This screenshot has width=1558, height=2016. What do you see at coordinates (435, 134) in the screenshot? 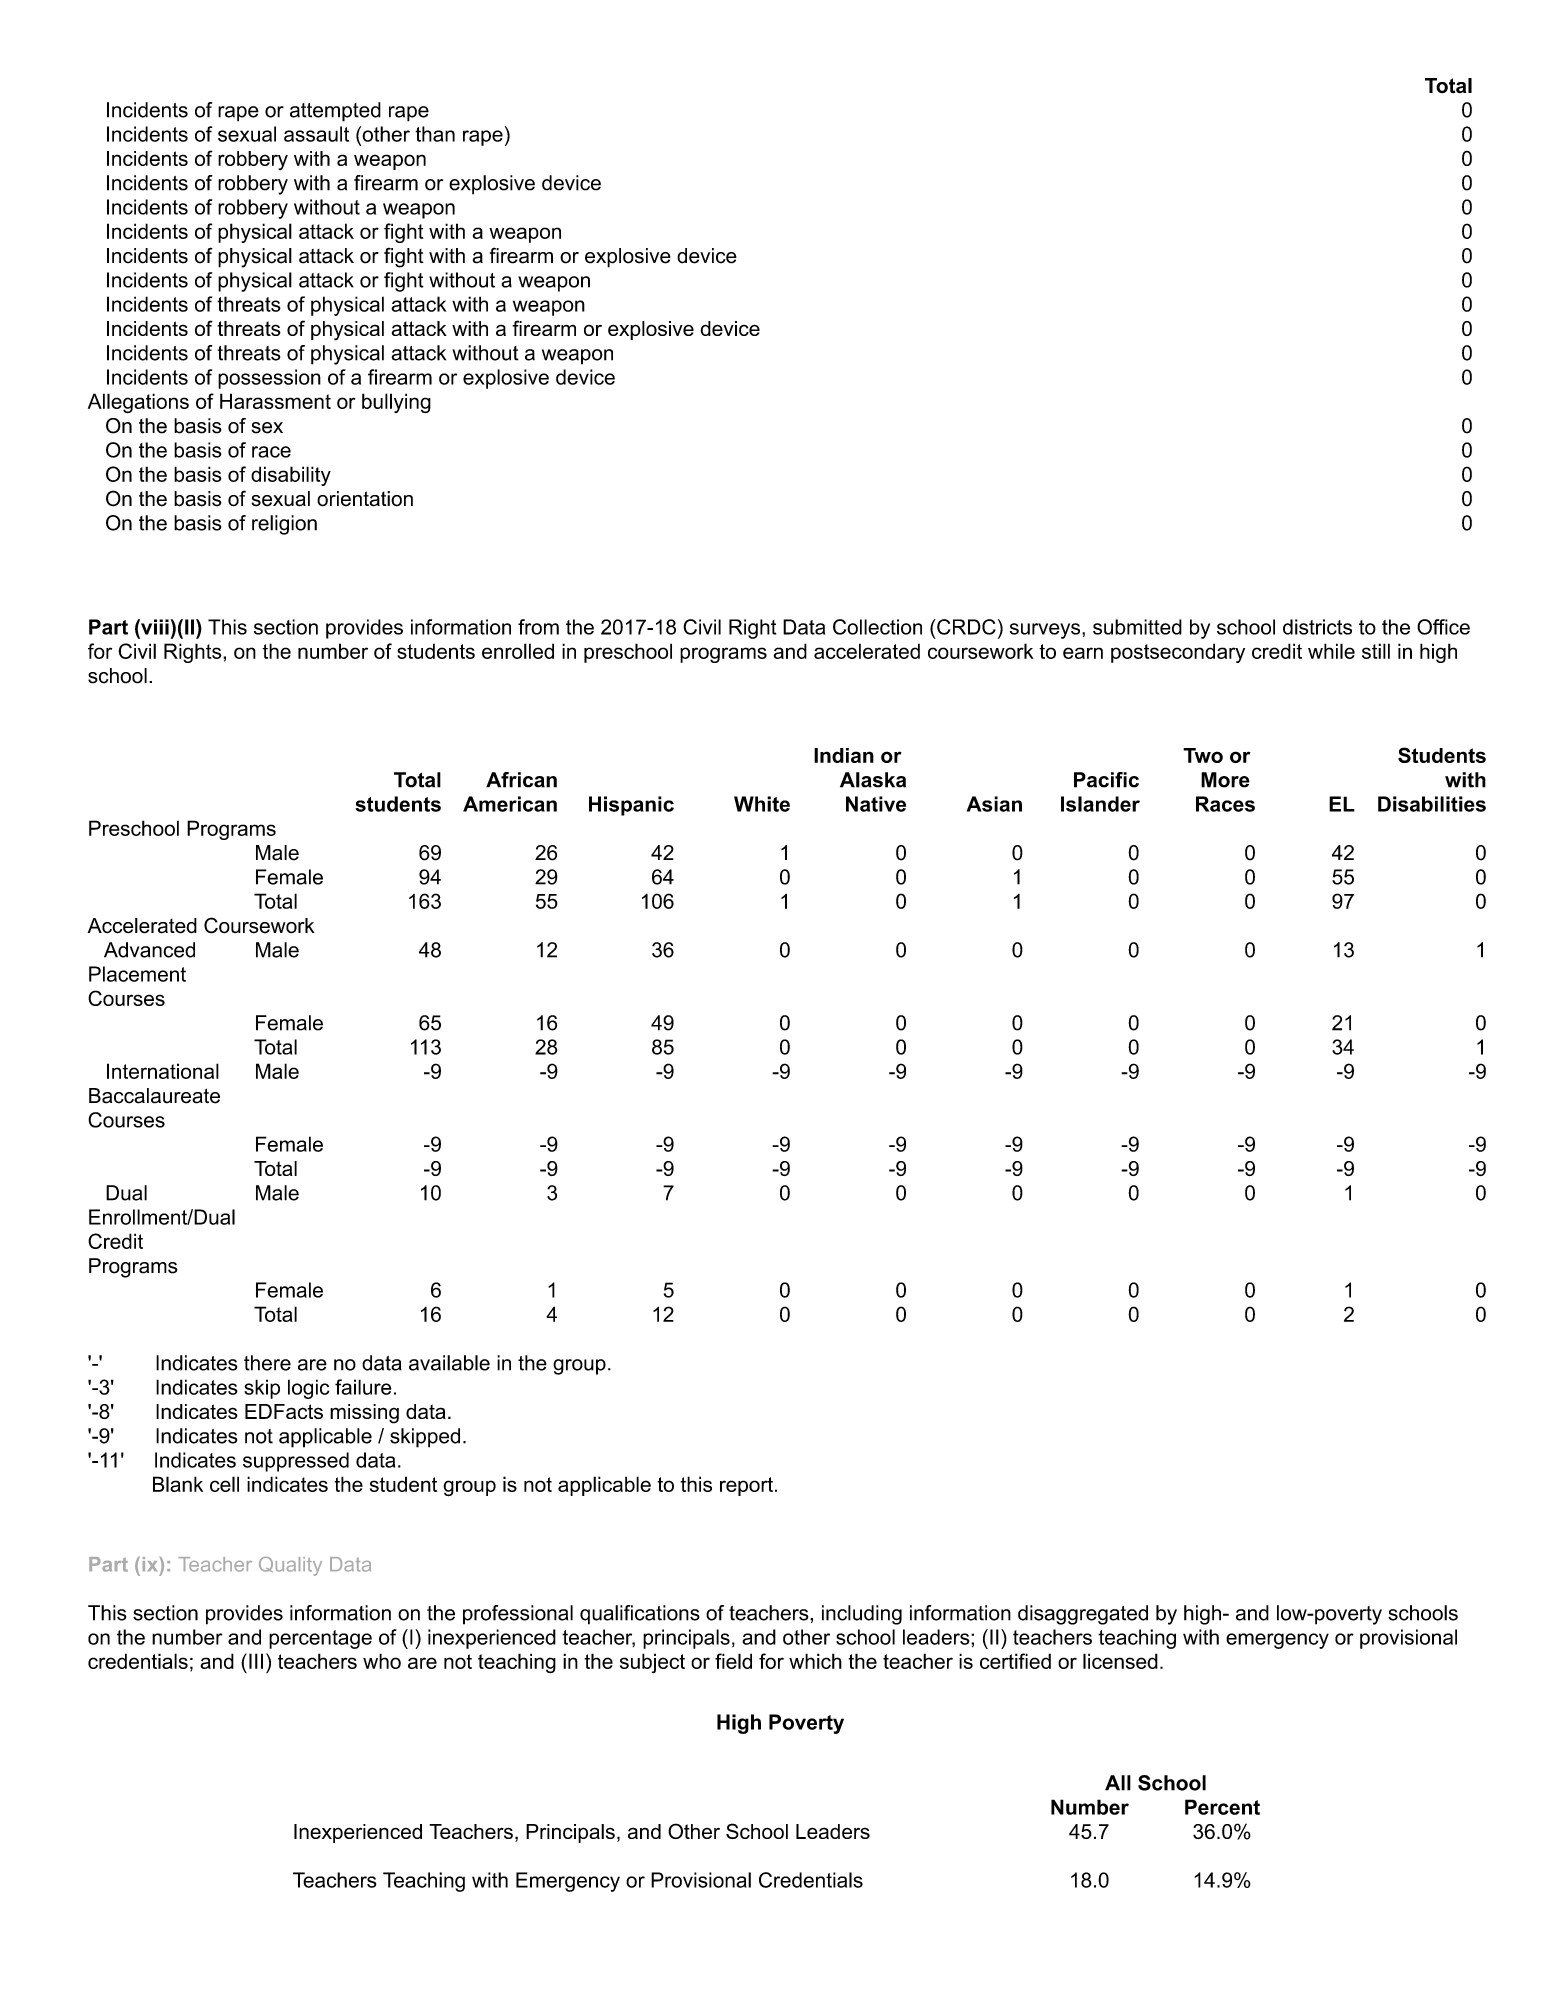
I see `than` at bounding box center [435, 134].
